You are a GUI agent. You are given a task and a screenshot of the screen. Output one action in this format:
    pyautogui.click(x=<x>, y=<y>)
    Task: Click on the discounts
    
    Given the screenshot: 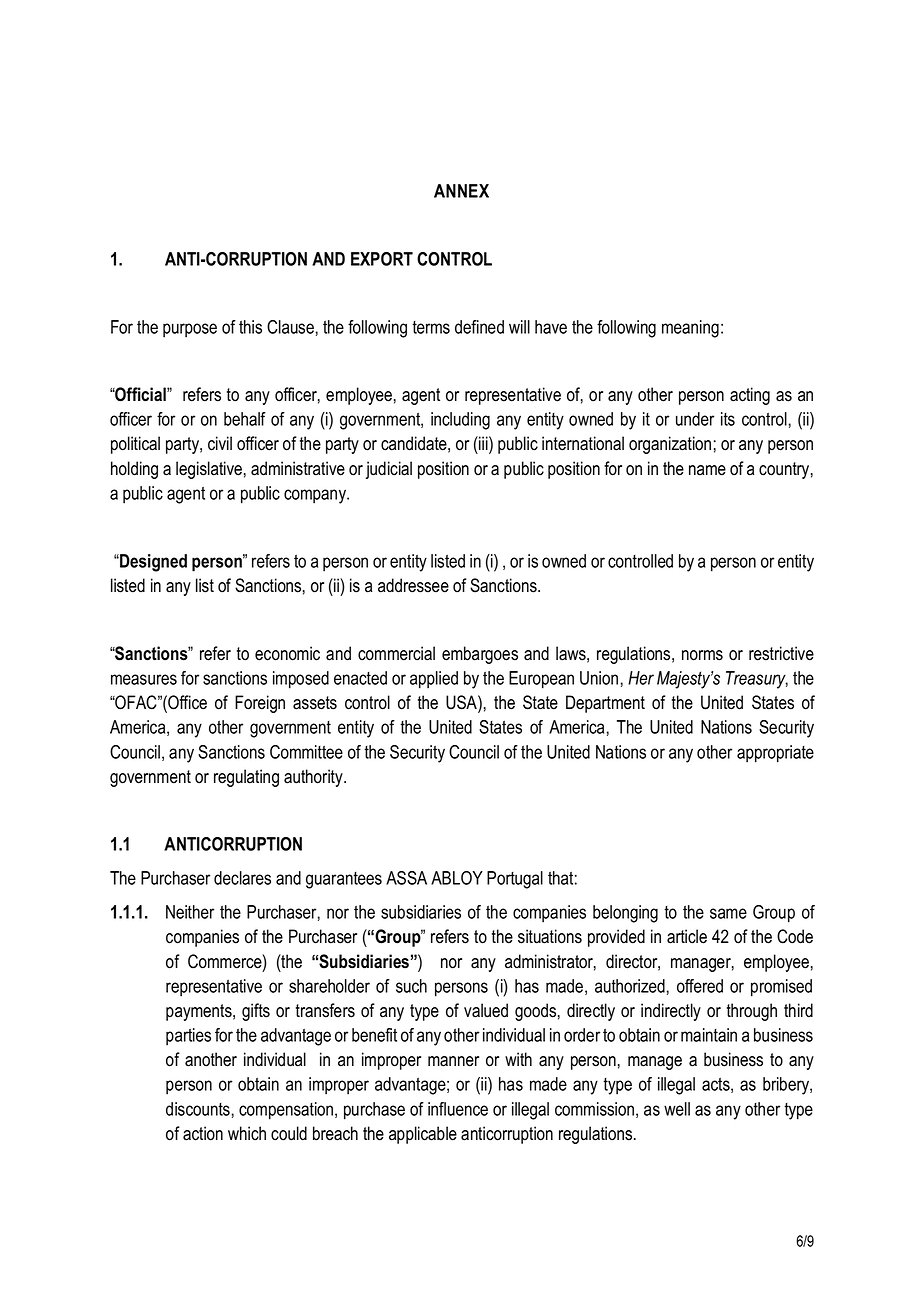 What is the action you would take?
    pyautogui.click(x=198, y=1109)
